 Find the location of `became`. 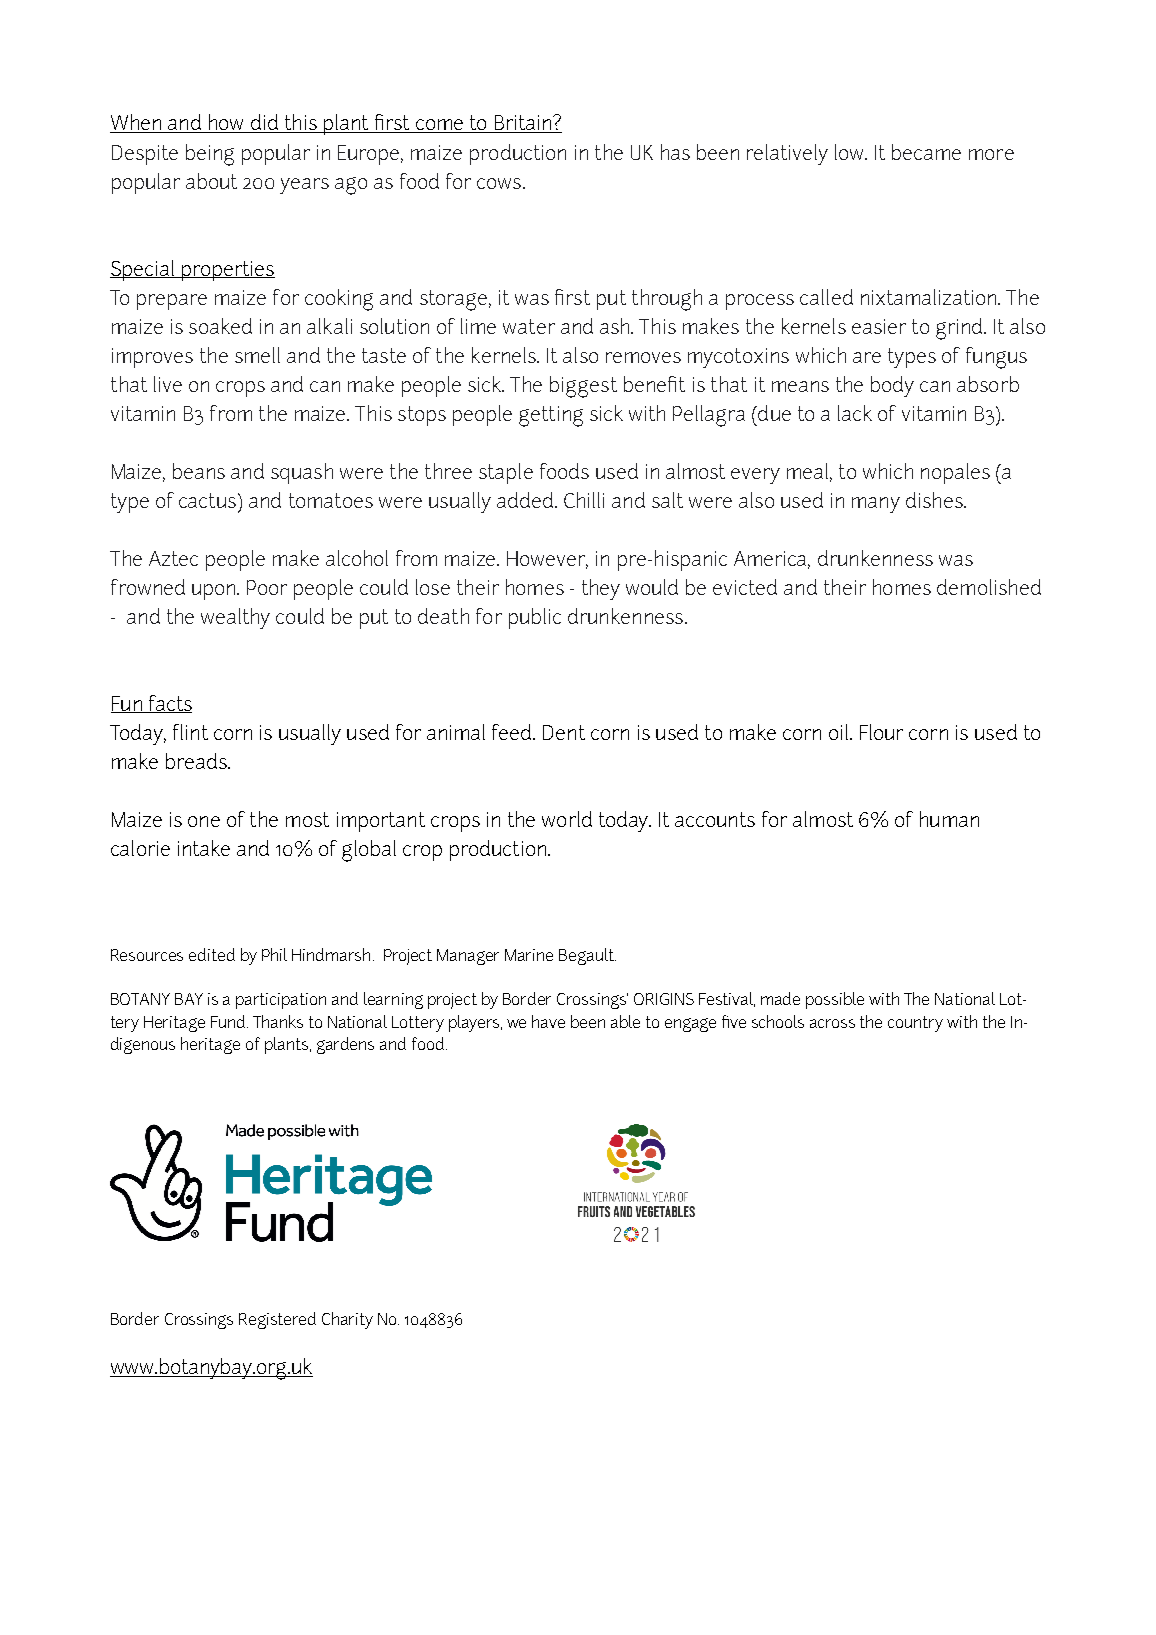

became is located at coordinates (926, 152).
